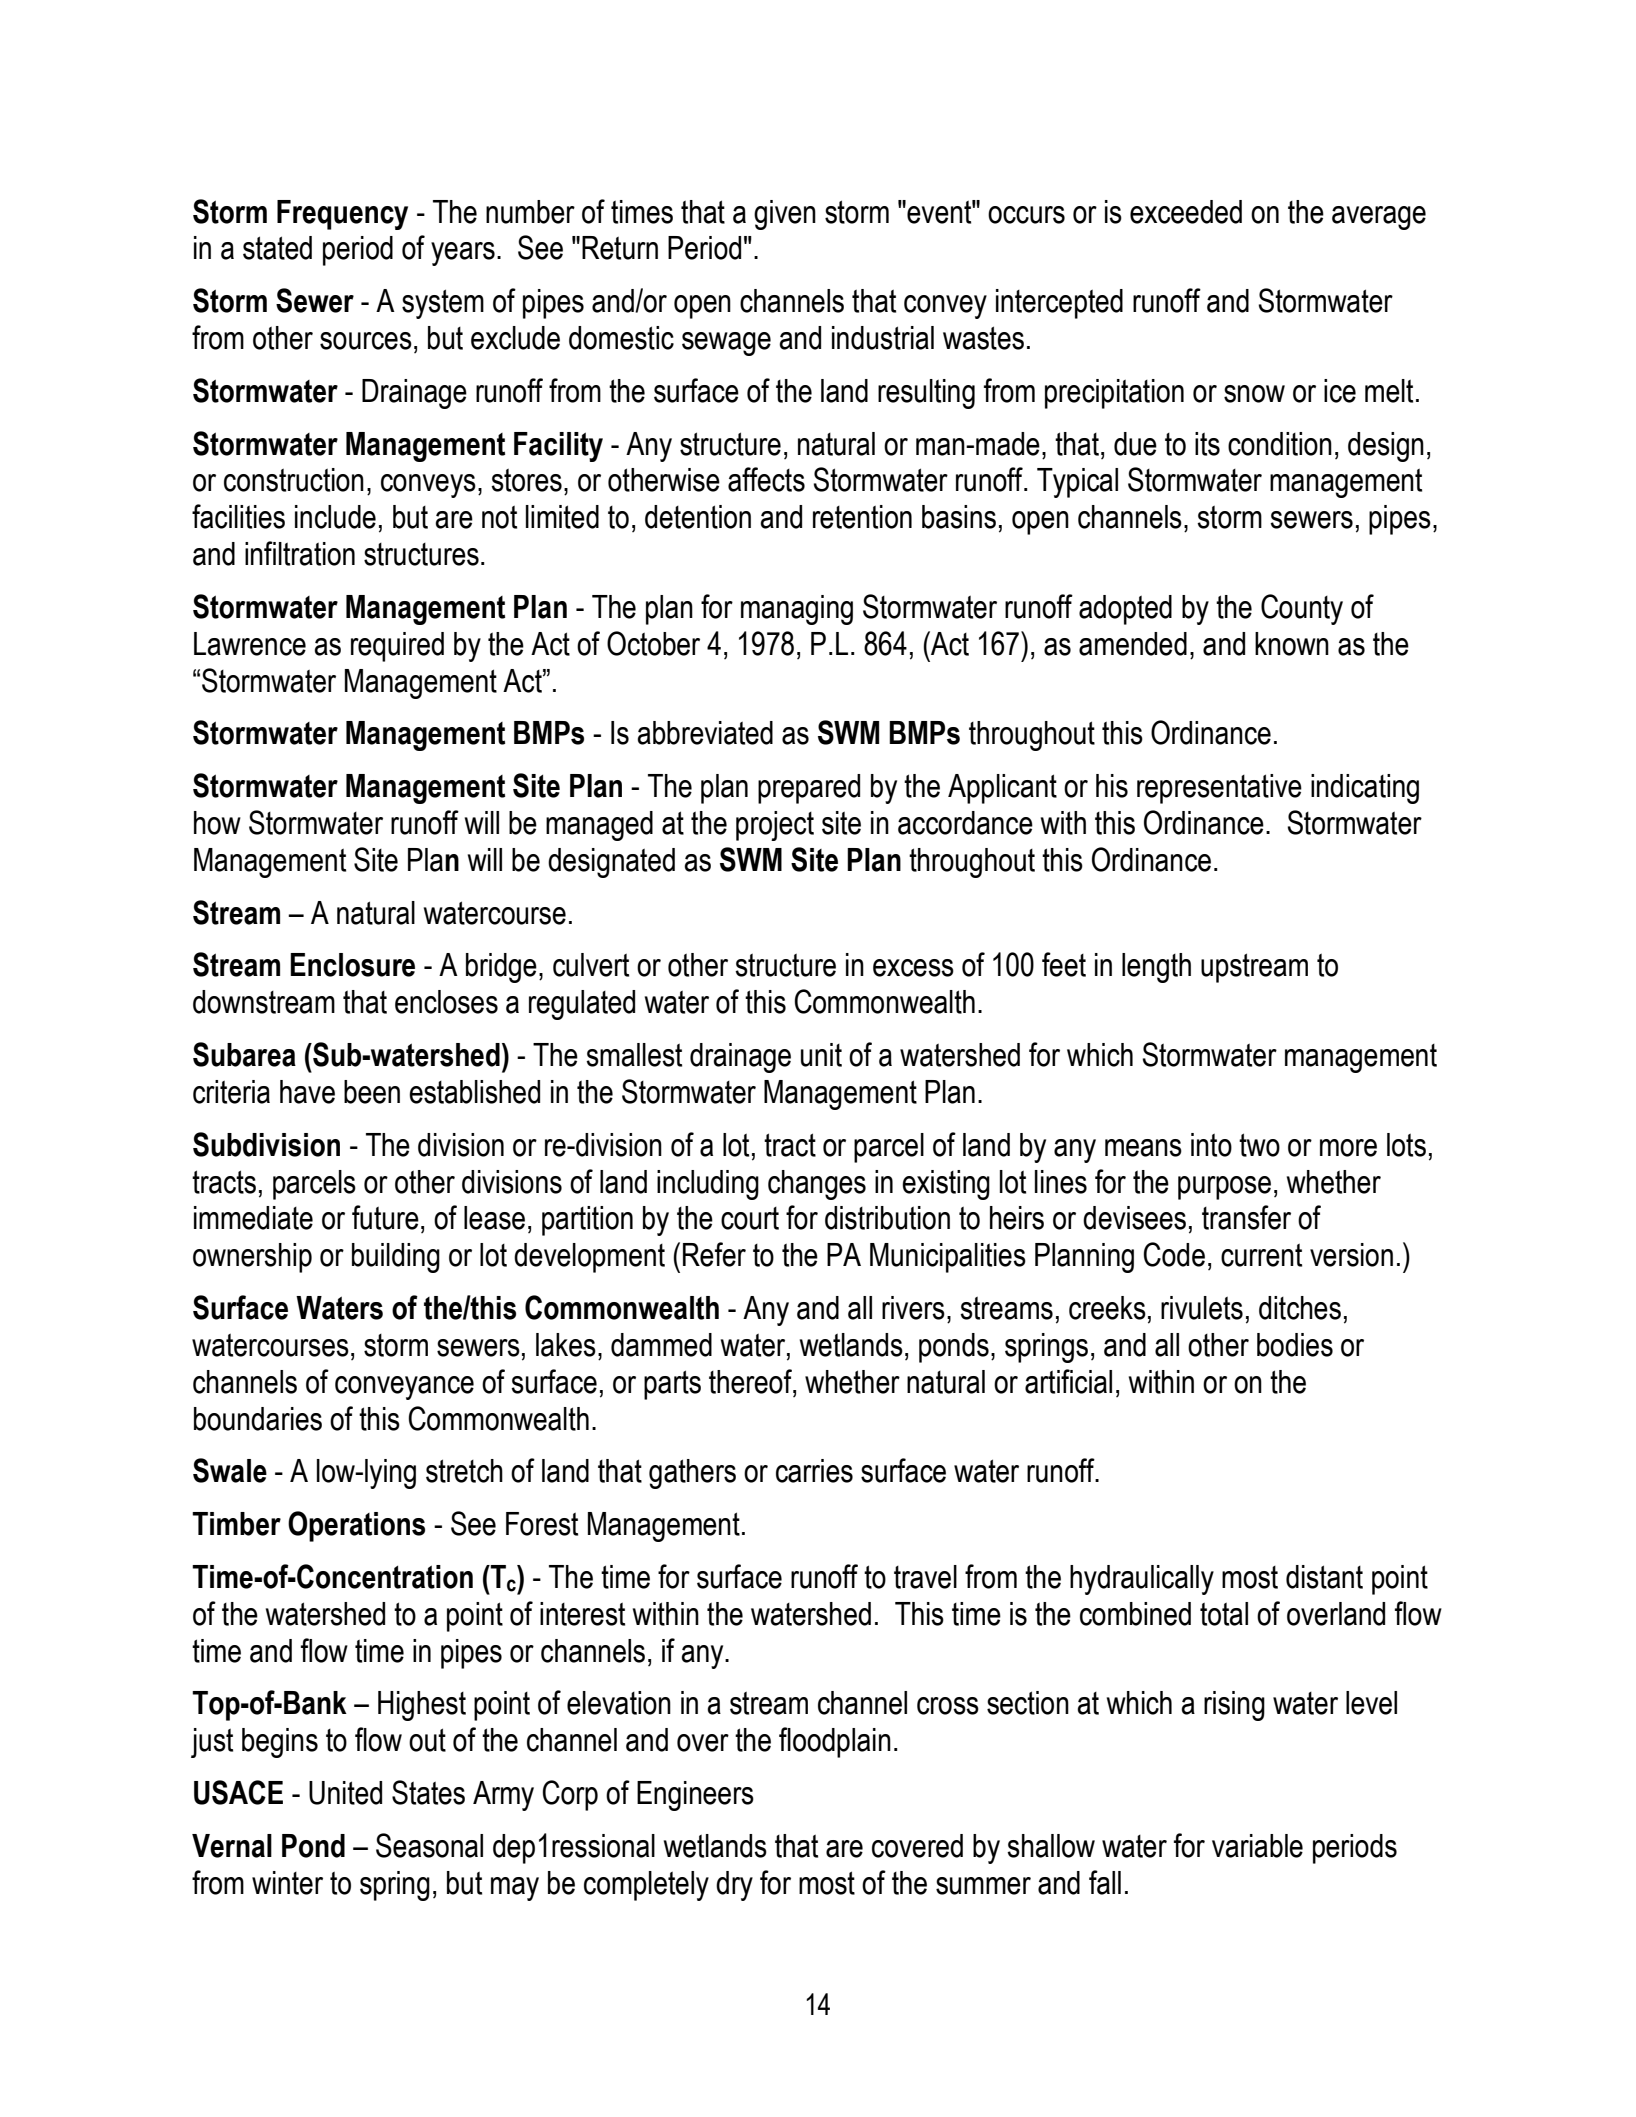  What do you see at coordinates (1300, 1308) in the screenshot?
I see `ditches` at bounding box center [1300, 1308].
